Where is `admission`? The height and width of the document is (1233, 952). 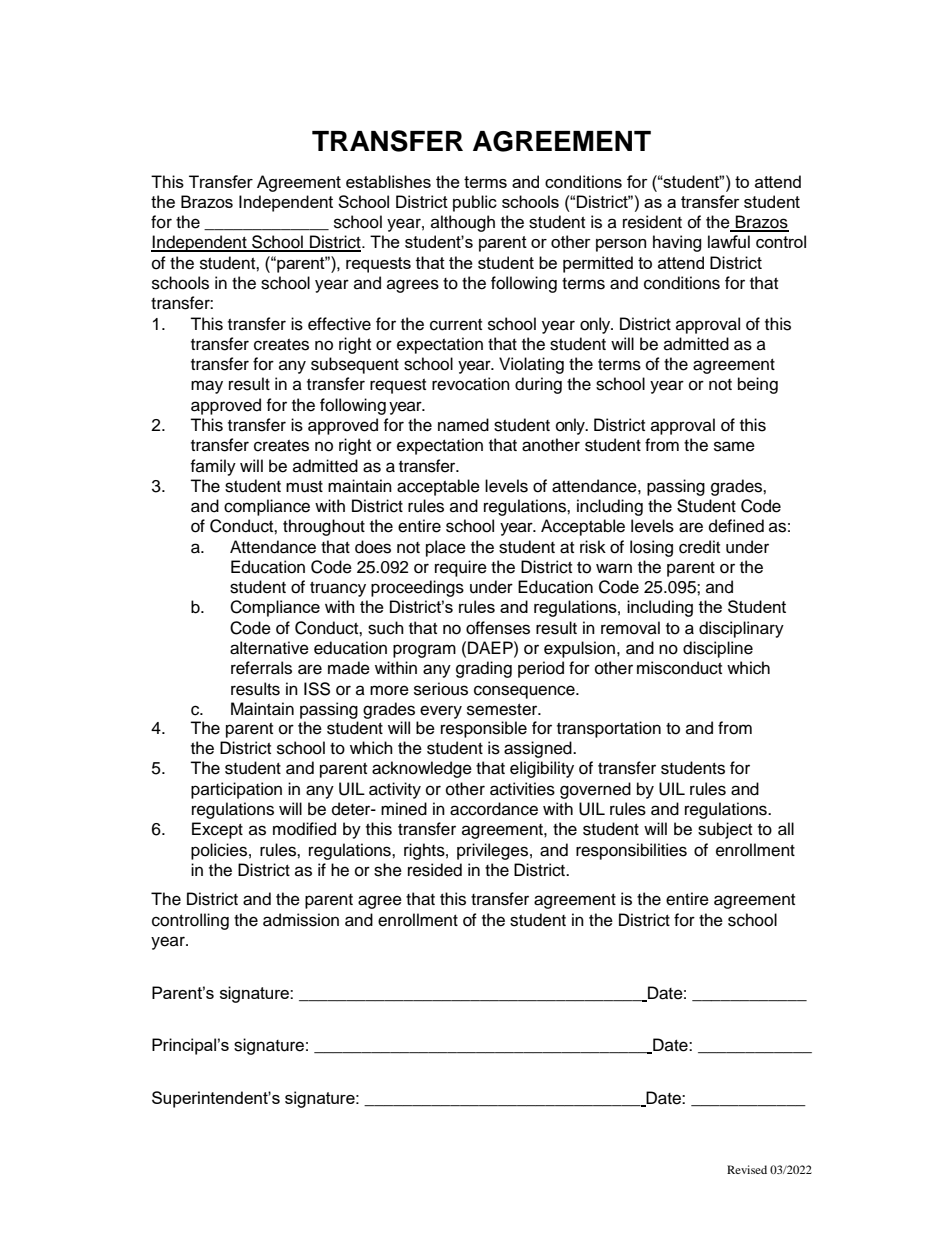 admission is located at coordinates (301, 920).
